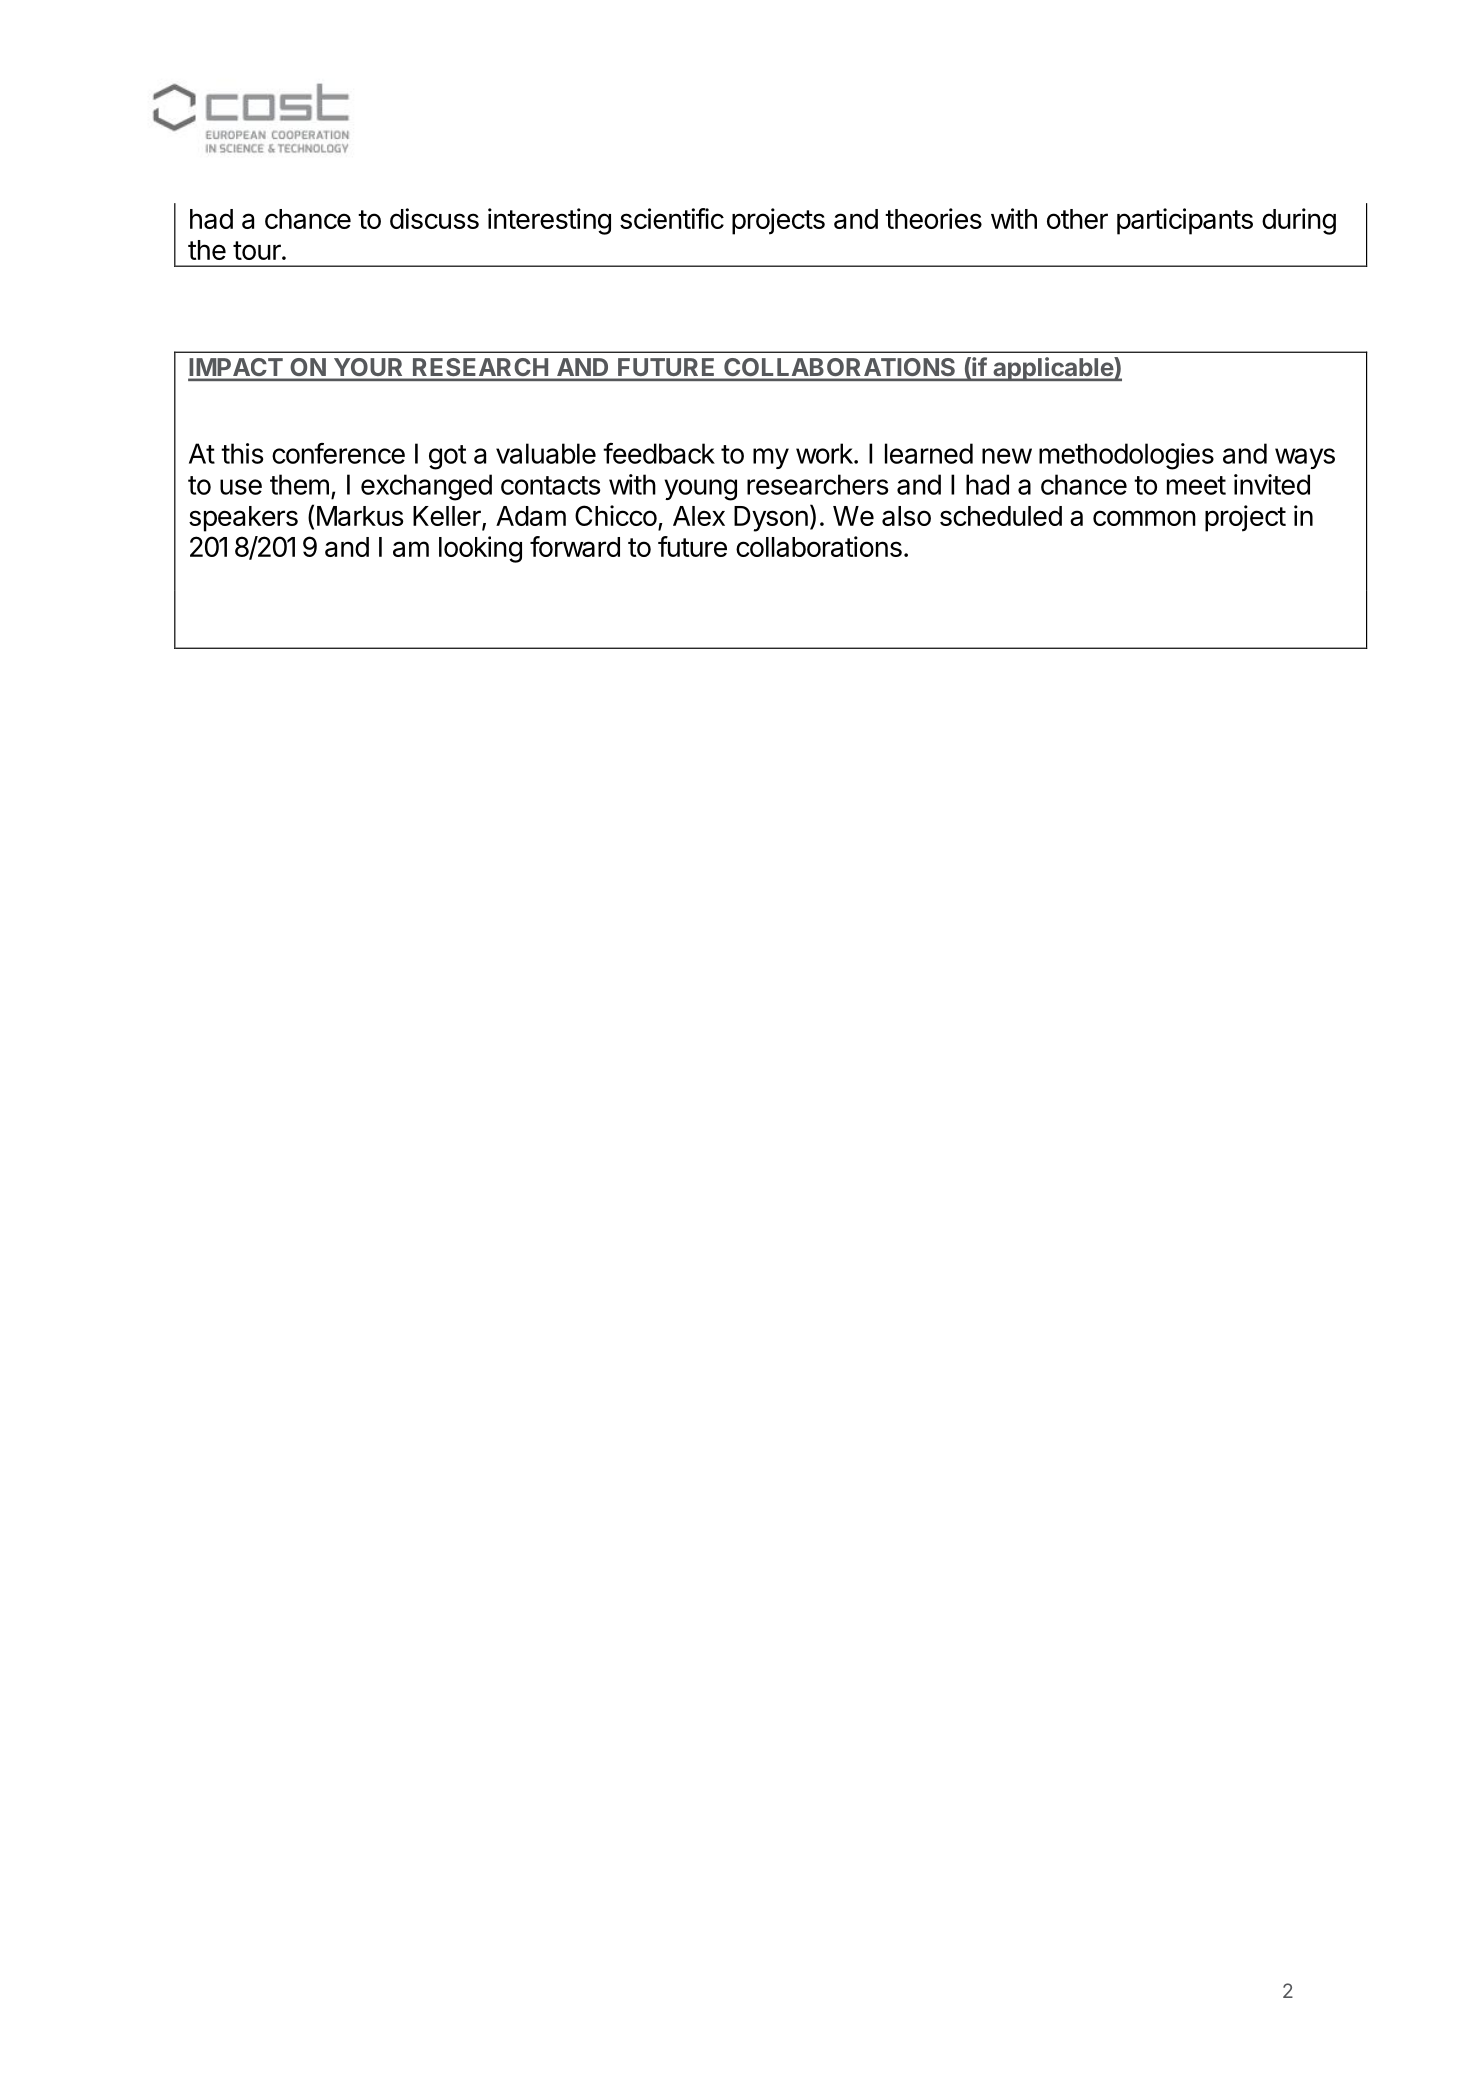  What do you see at coordinates (1144, 518) in the document?
I see `common` at bounding box center [1144, 518].
